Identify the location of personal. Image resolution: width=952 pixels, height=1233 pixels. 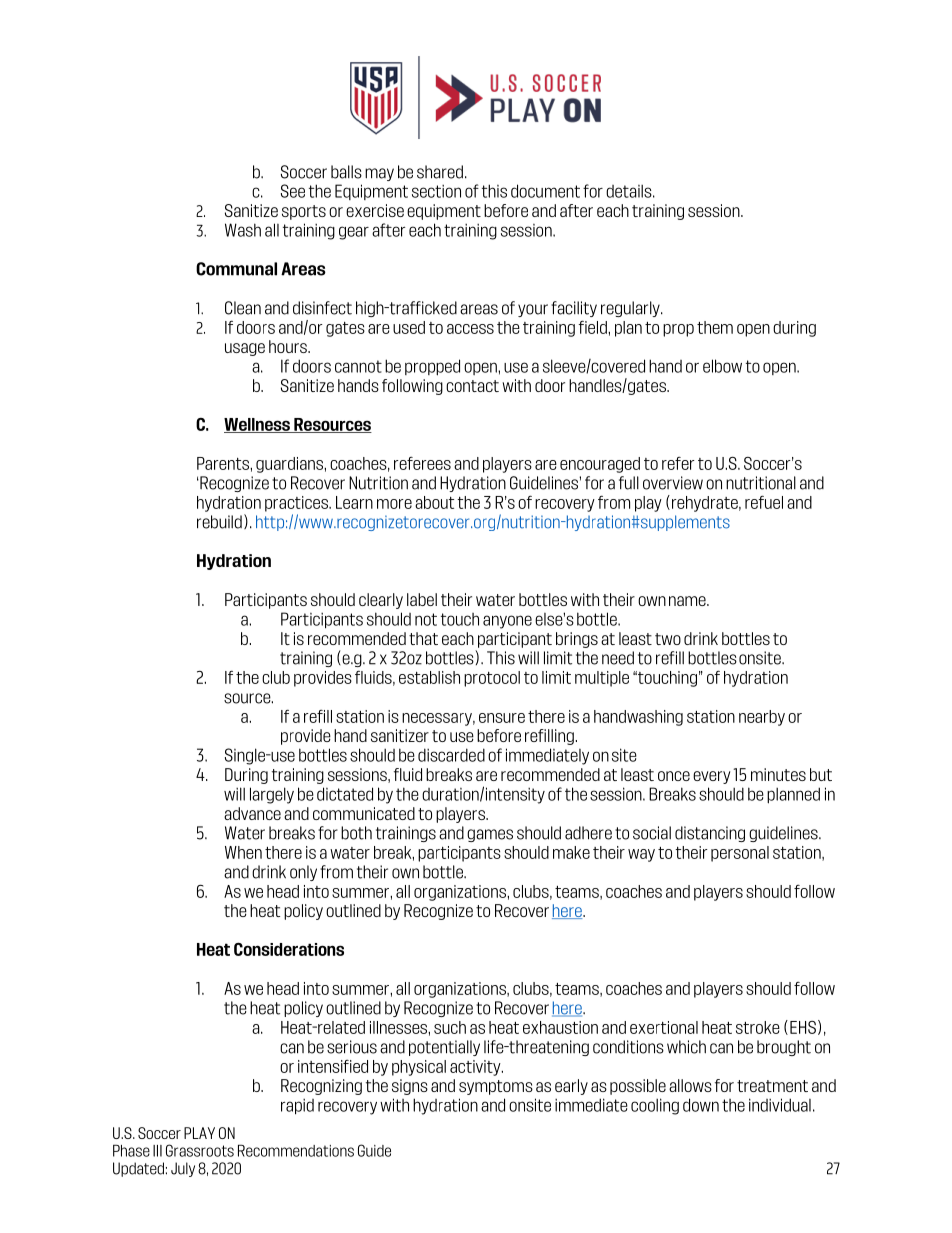
(740, 854).
